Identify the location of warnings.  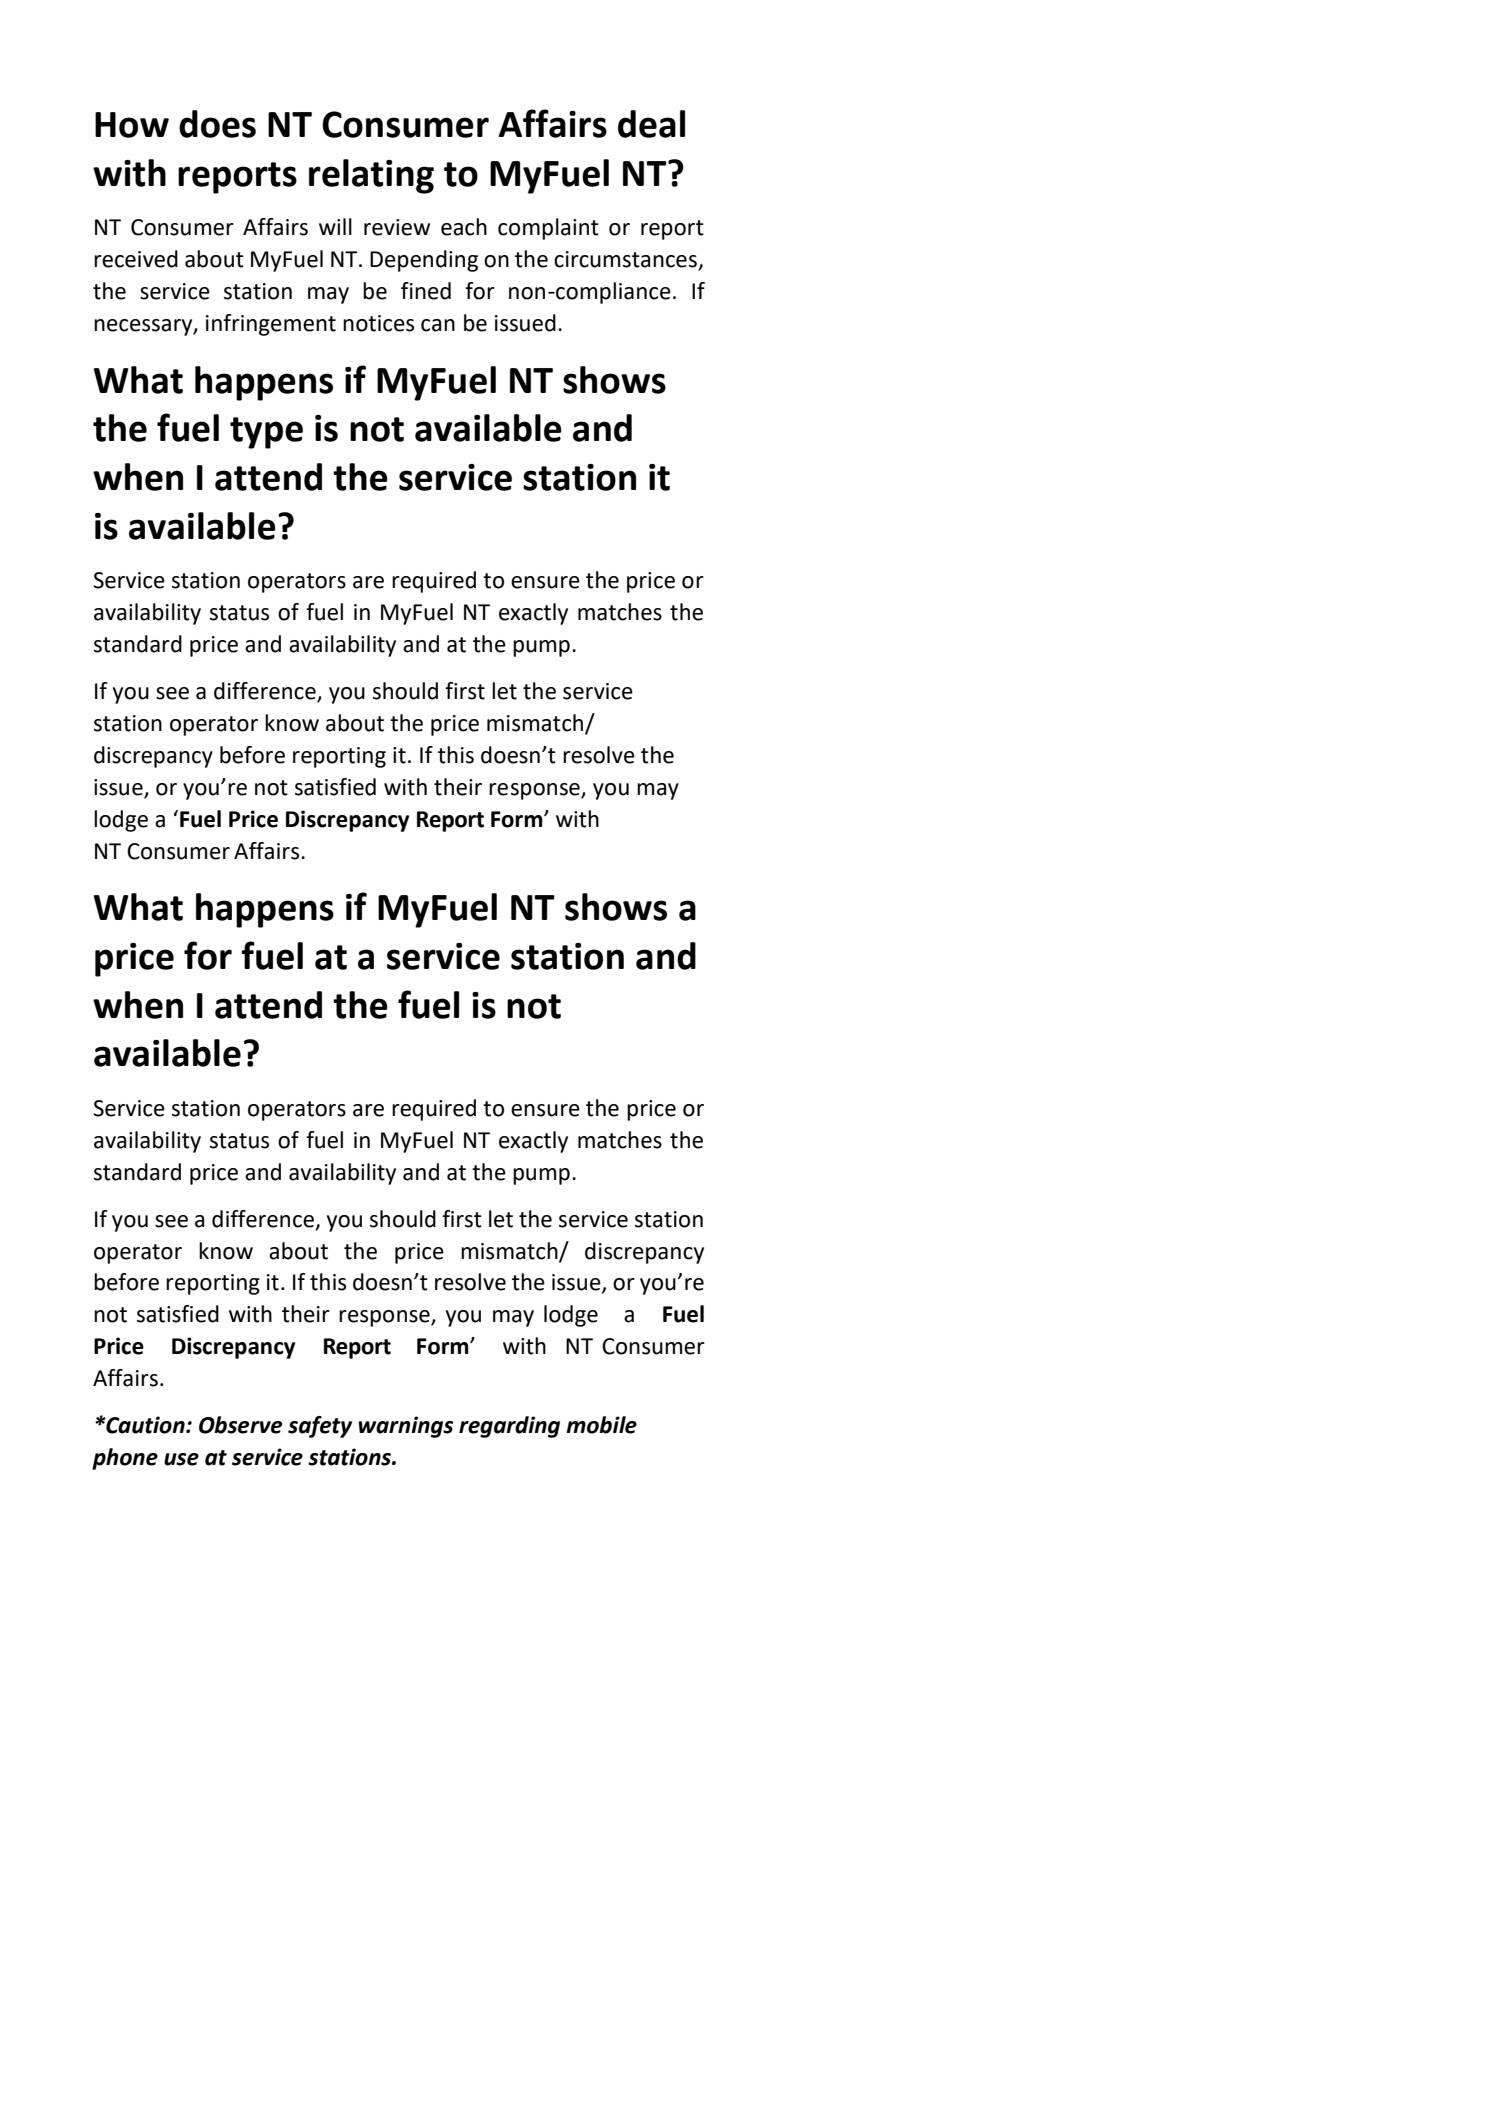
(405, 1427).
